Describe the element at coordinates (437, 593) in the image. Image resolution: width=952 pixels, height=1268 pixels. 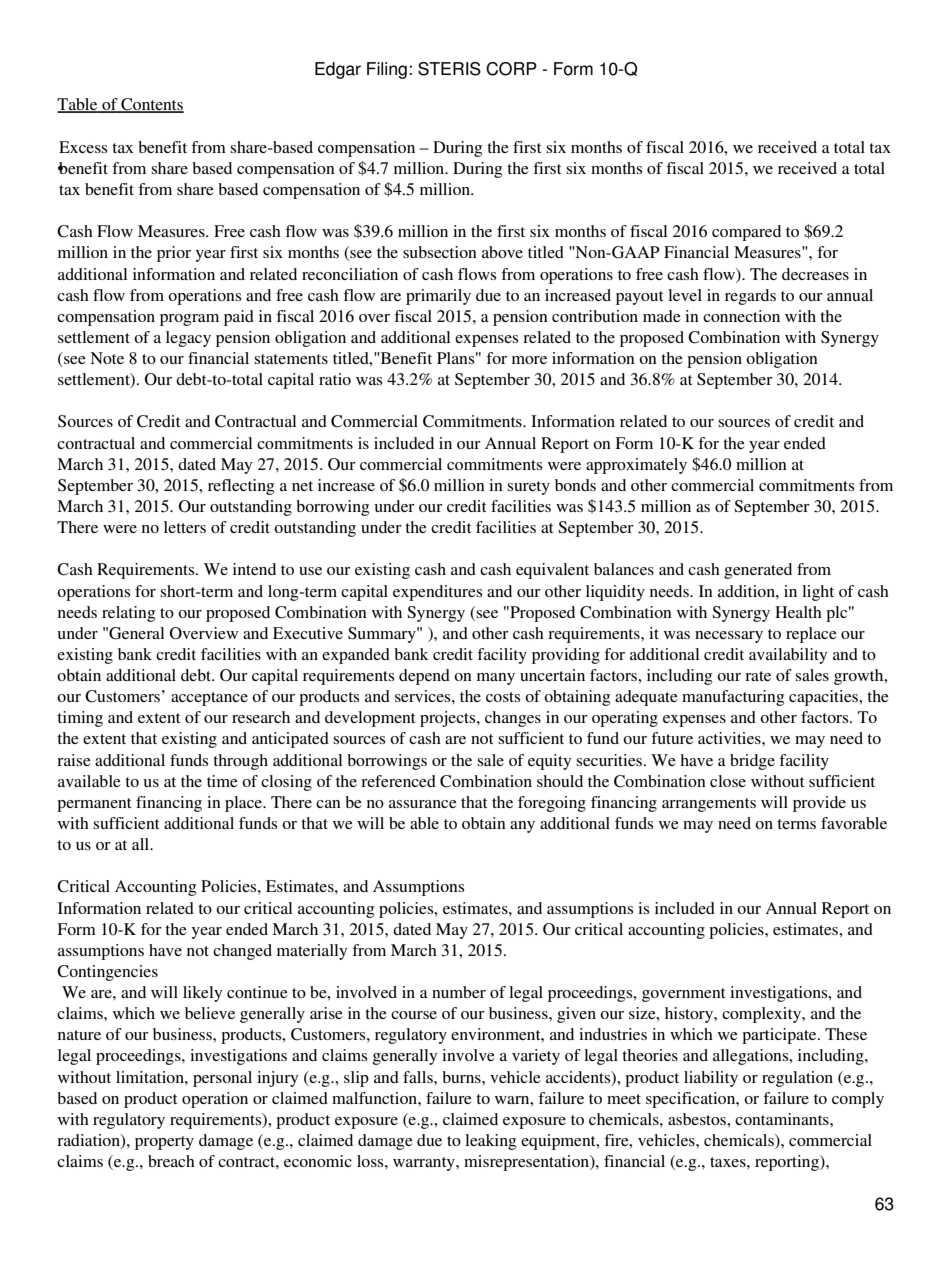
I see `expenditures` at that location.
